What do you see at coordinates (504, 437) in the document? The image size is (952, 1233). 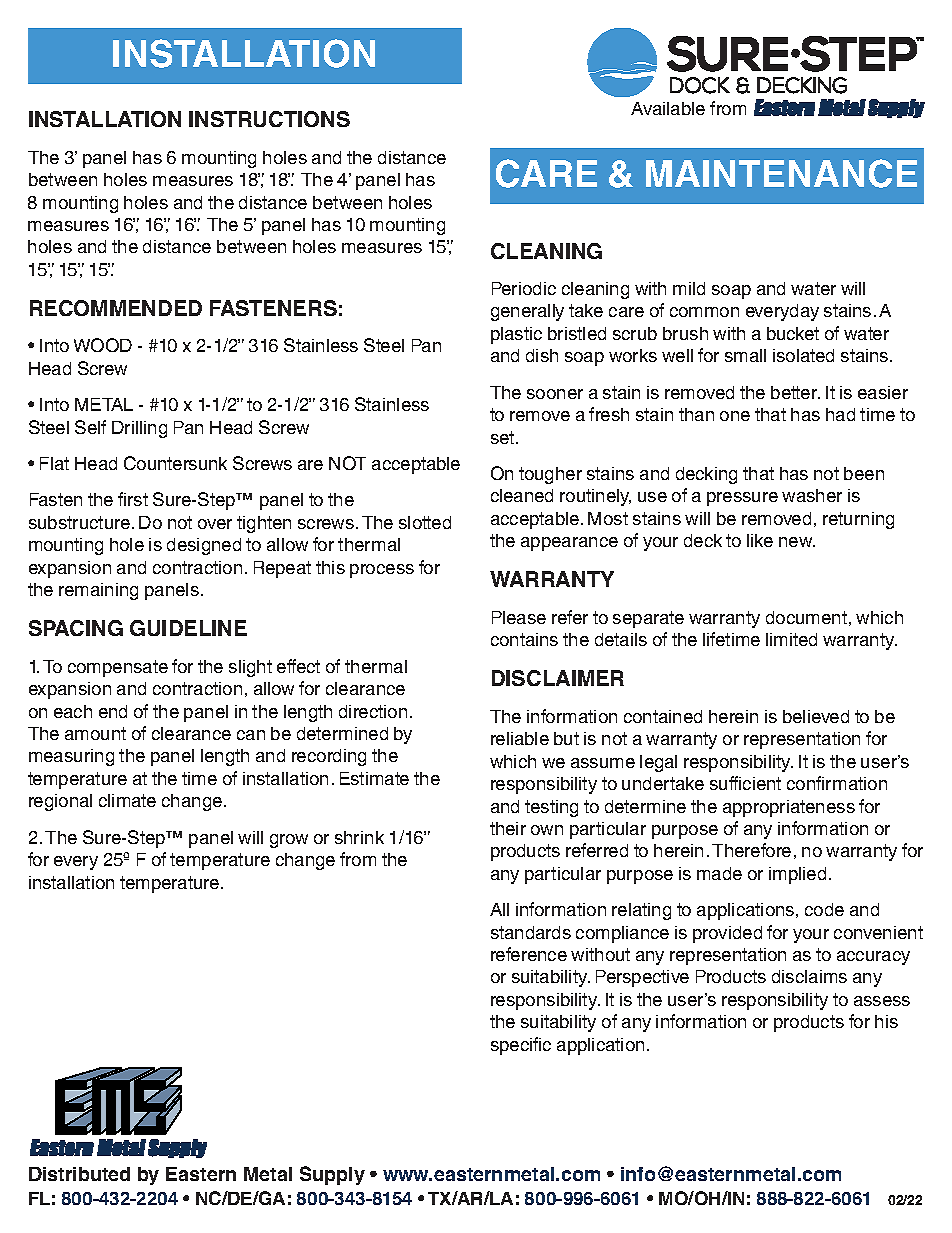 I see `set` at bounding box center [504, 437].
